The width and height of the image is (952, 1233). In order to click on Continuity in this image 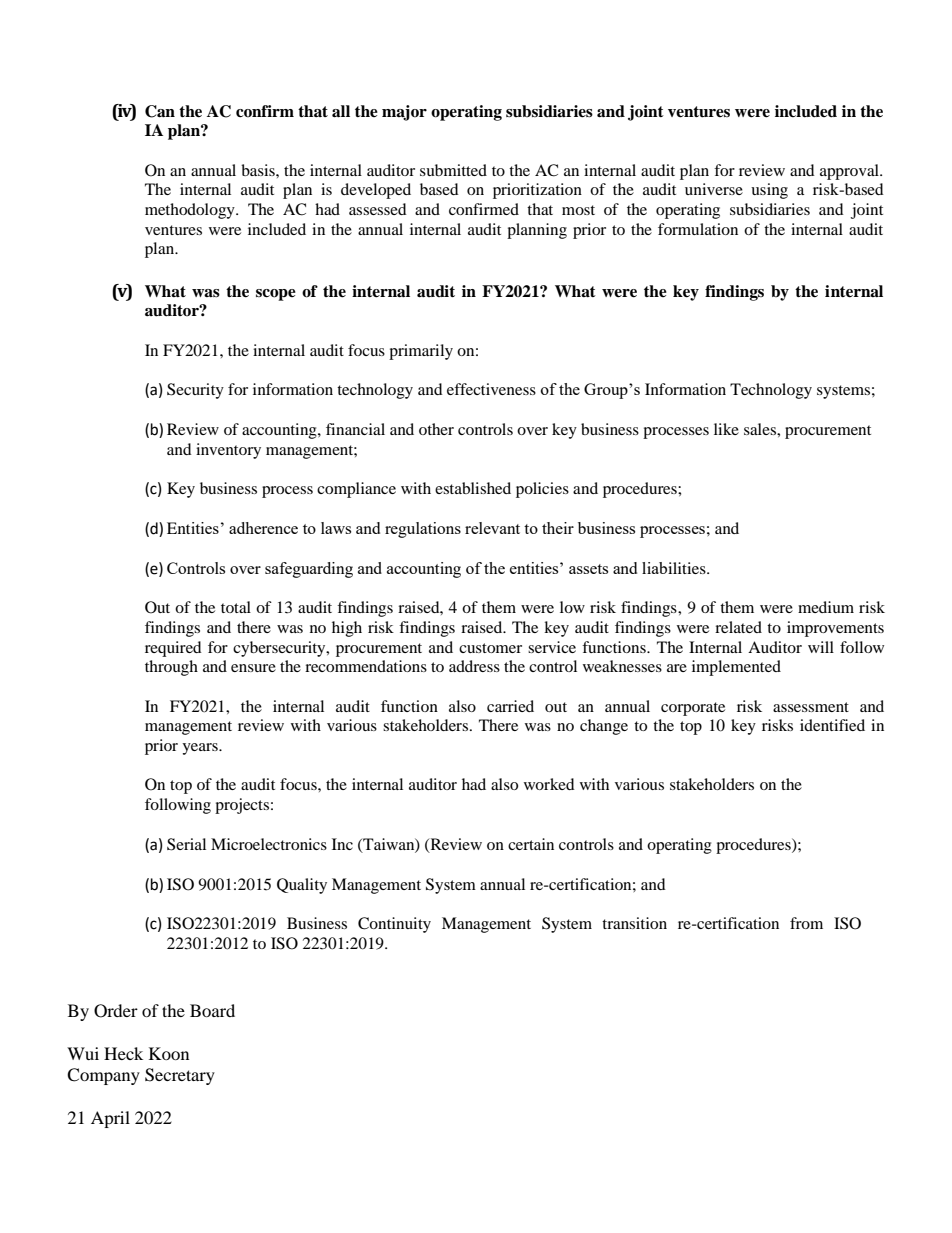, I will do `click(394, 925)`.
